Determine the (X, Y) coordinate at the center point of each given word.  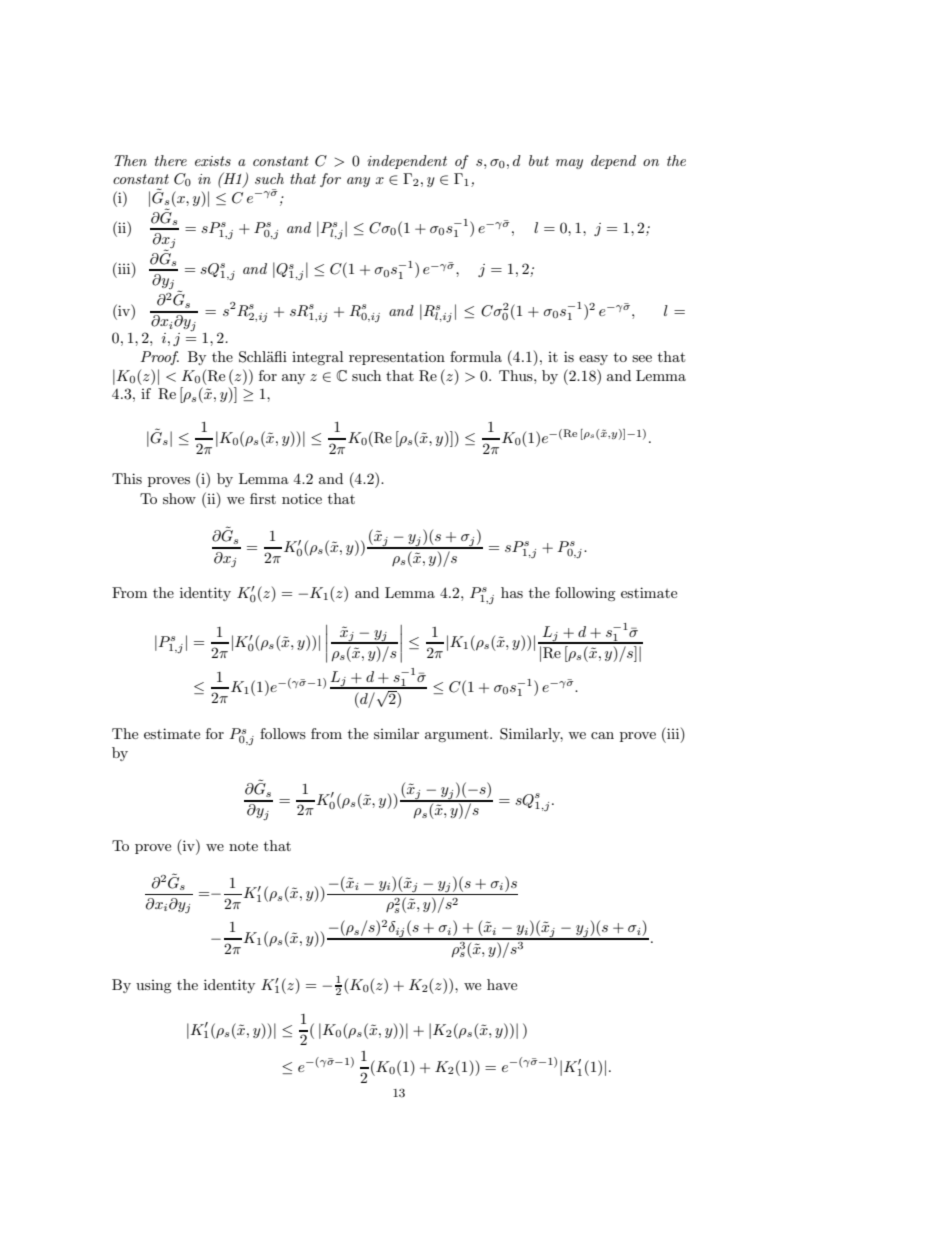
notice (302, 499)
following (585, 594)
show (179, 498)
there (171, 160)
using (154, 986)
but (539, 160)
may (569, 164)
